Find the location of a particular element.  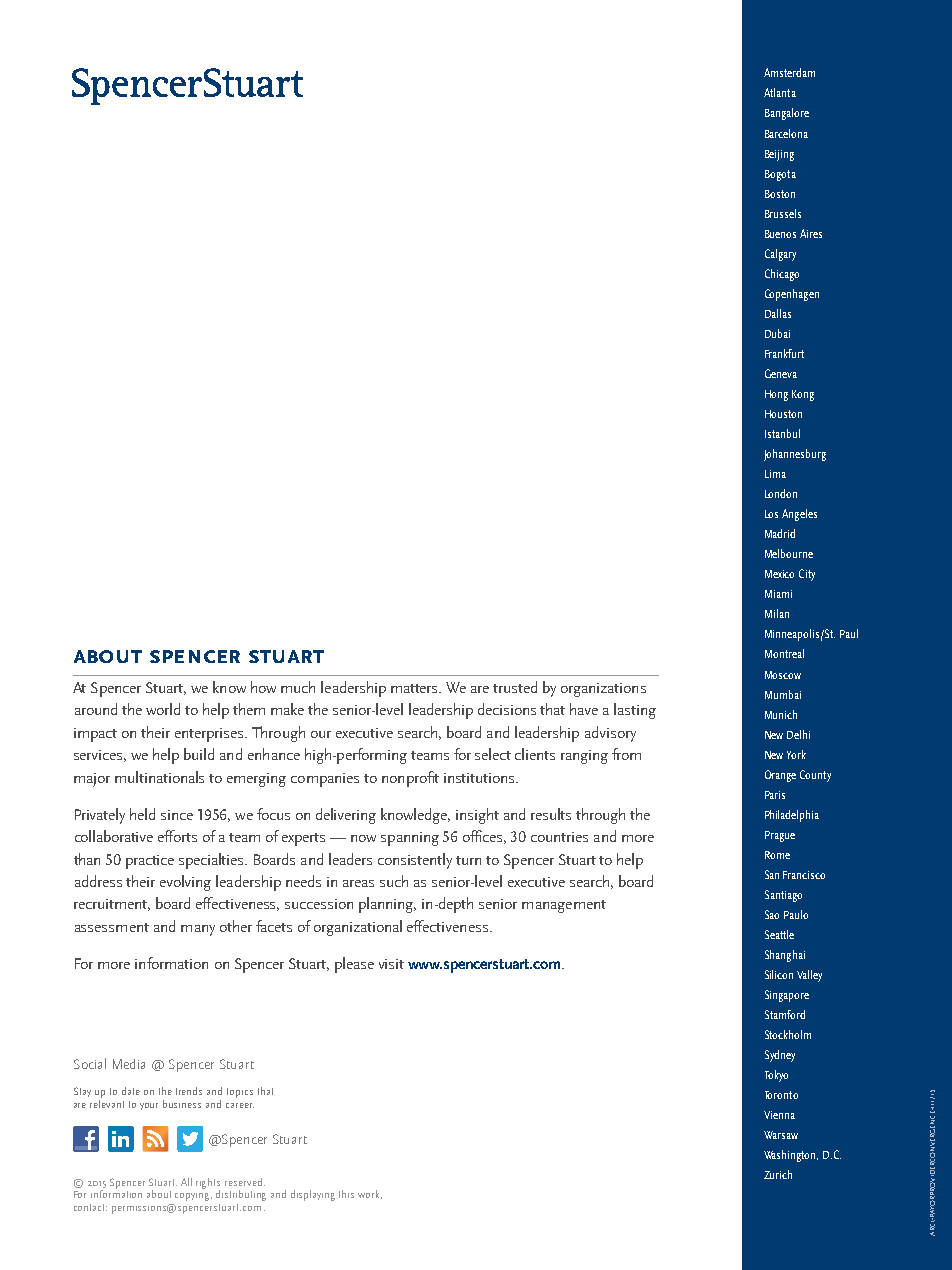

Hong is located at coordinates (776, 395).
